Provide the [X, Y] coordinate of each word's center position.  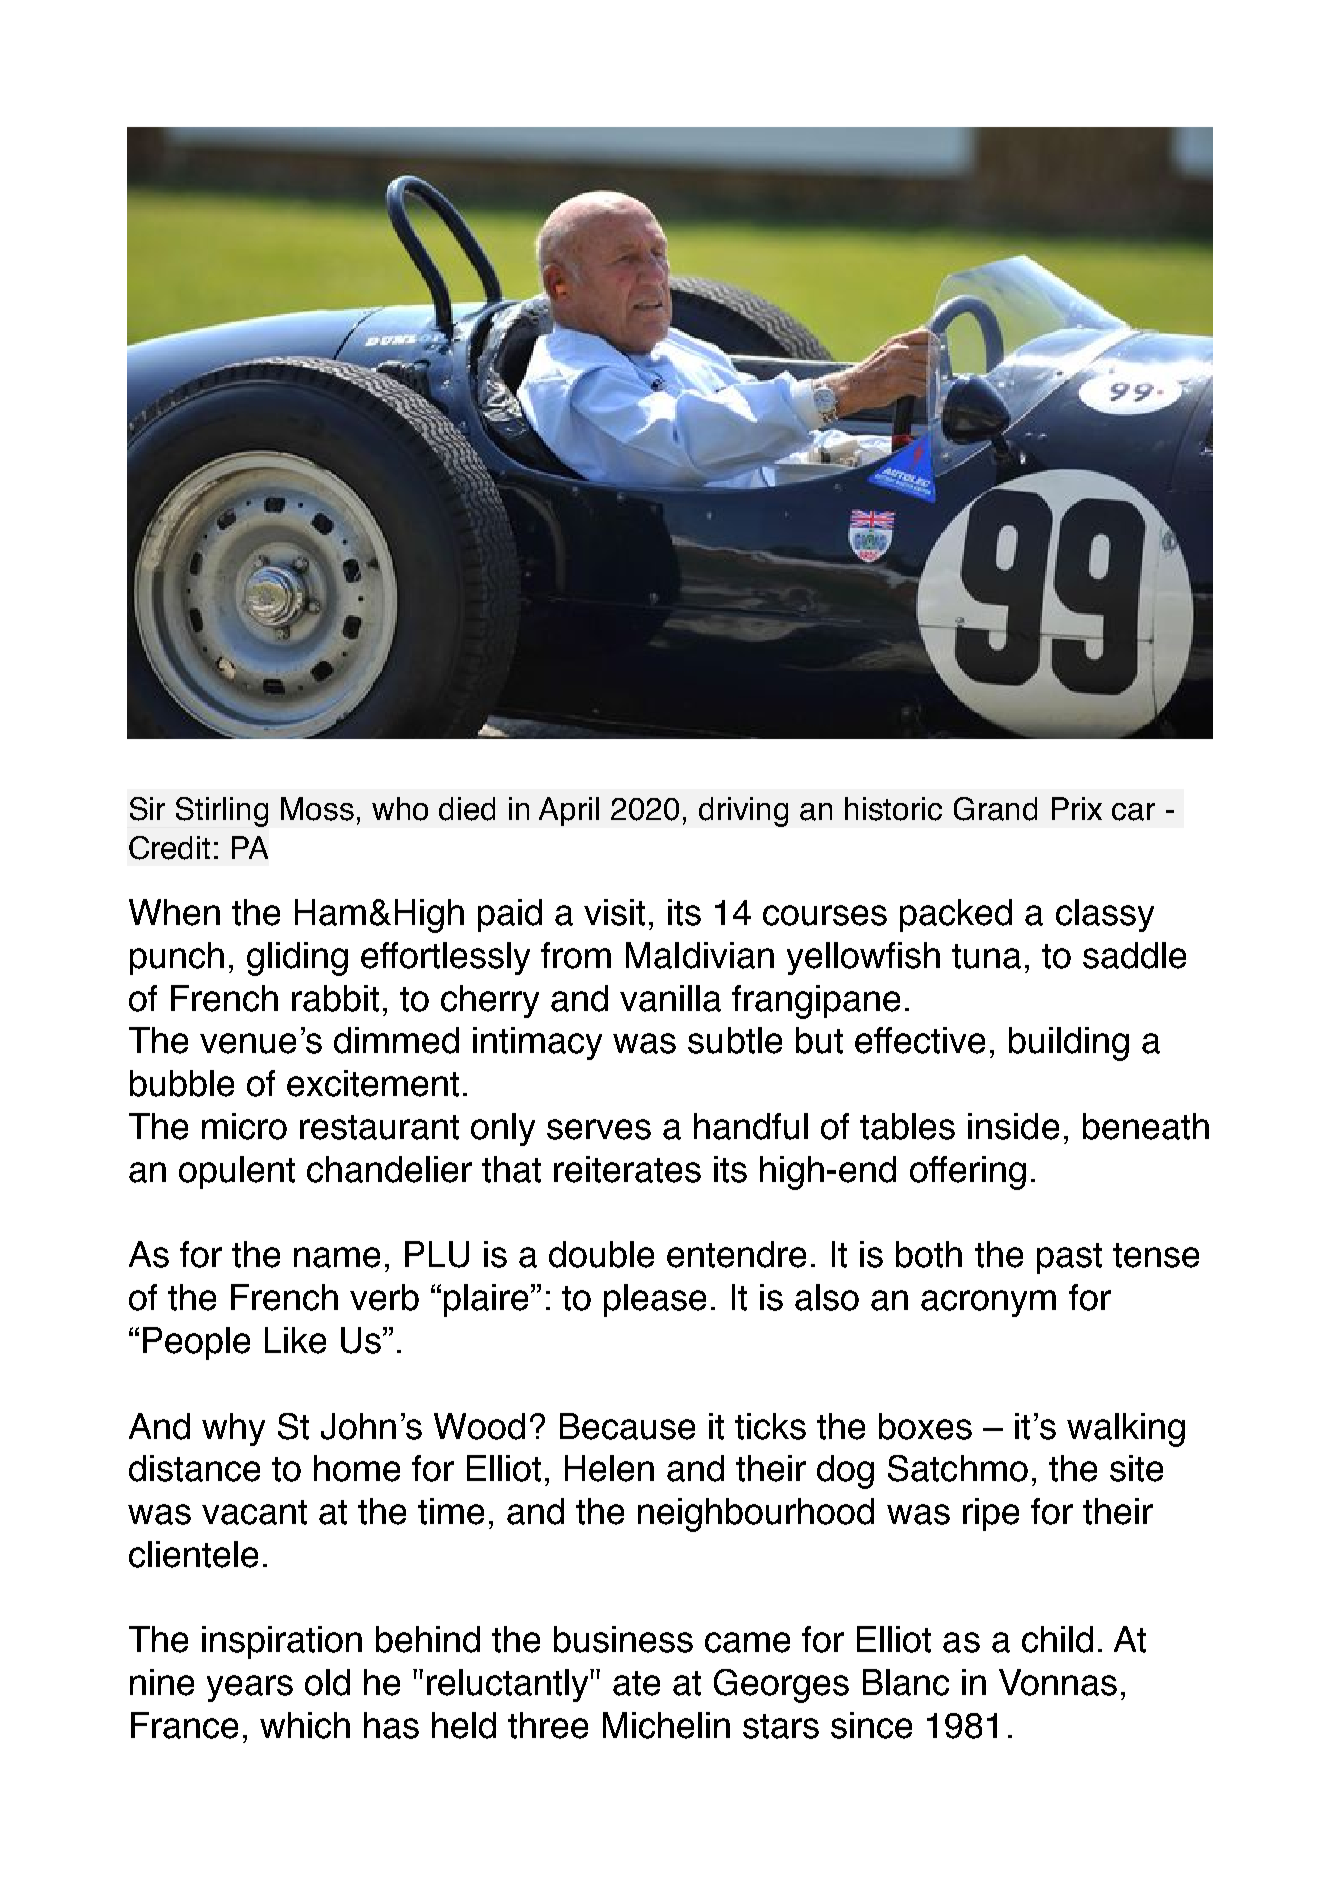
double [601, 1254]
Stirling [222, 812]
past [1069, 1258]
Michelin [666, 1725]
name [337, 1257]
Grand [995, 809]
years [250, 1688]
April [569, 811]
